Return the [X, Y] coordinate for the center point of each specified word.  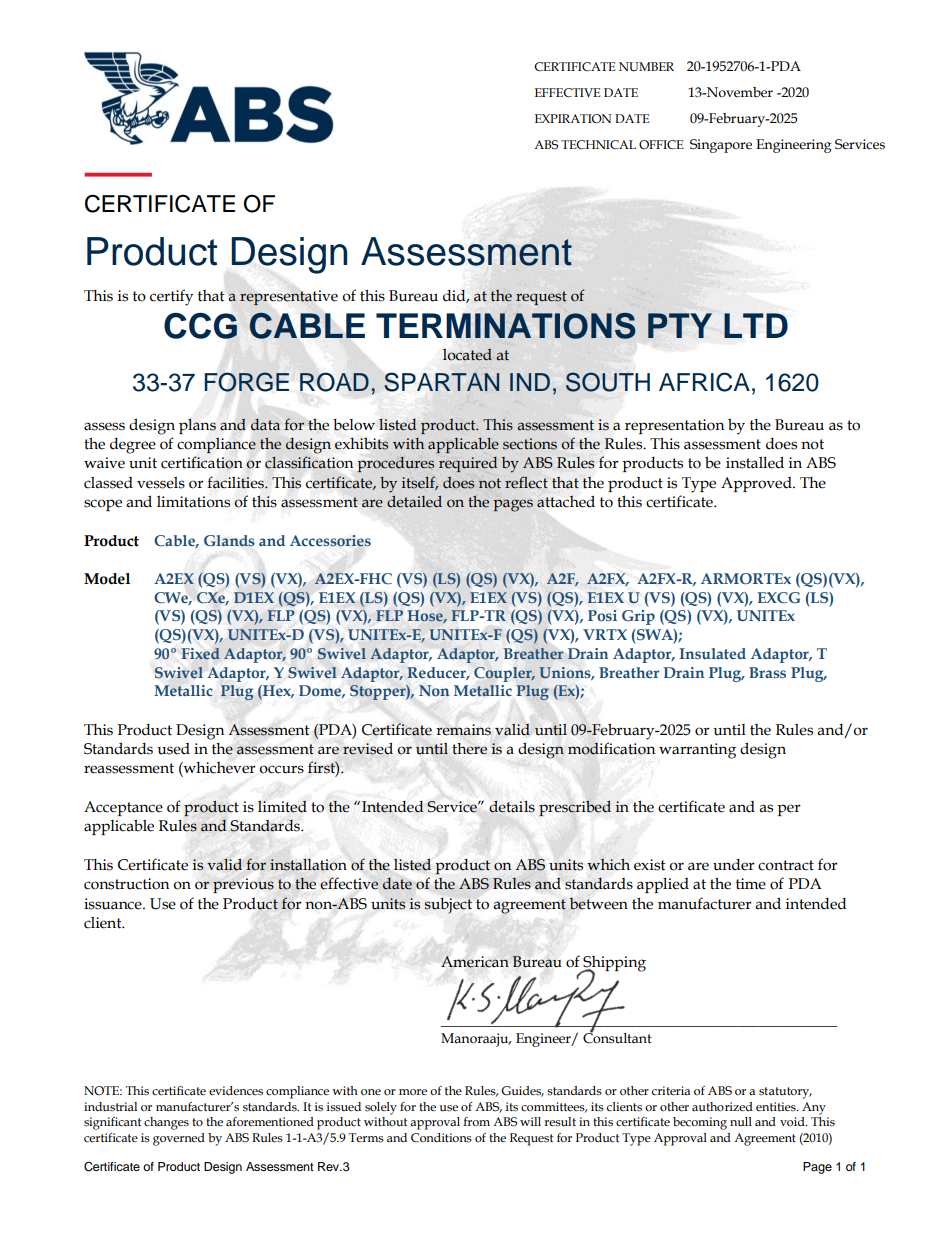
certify [171, 297]
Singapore [721, 146]
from [476, 1122]
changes [166, 1123]
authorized [722, 1107]
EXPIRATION [573, 119]
